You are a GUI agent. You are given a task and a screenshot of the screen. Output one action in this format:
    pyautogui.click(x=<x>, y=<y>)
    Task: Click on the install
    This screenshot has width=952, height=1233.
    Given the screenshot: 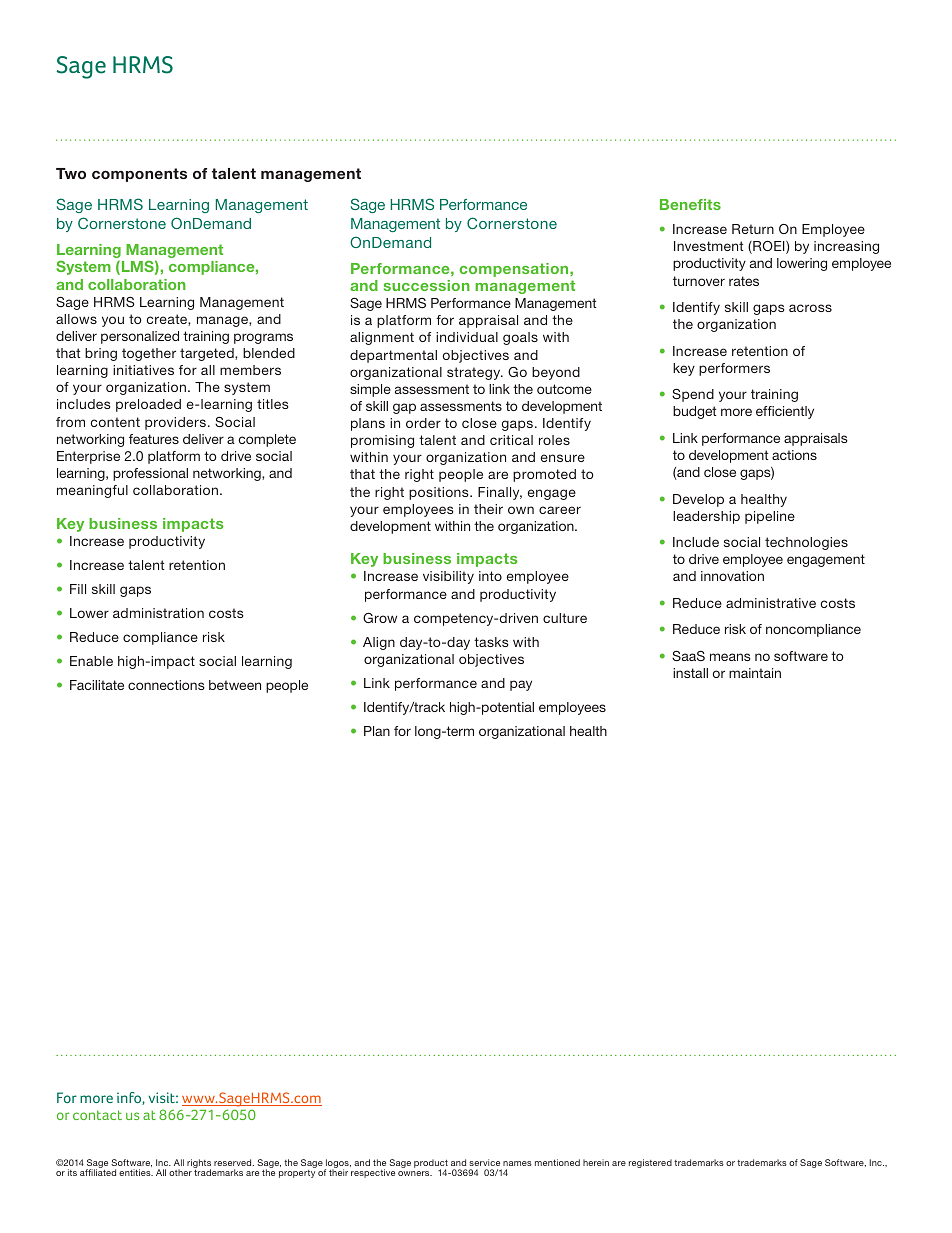 What is the action you would take?
    pyautogui.click(x=690, y=673)
